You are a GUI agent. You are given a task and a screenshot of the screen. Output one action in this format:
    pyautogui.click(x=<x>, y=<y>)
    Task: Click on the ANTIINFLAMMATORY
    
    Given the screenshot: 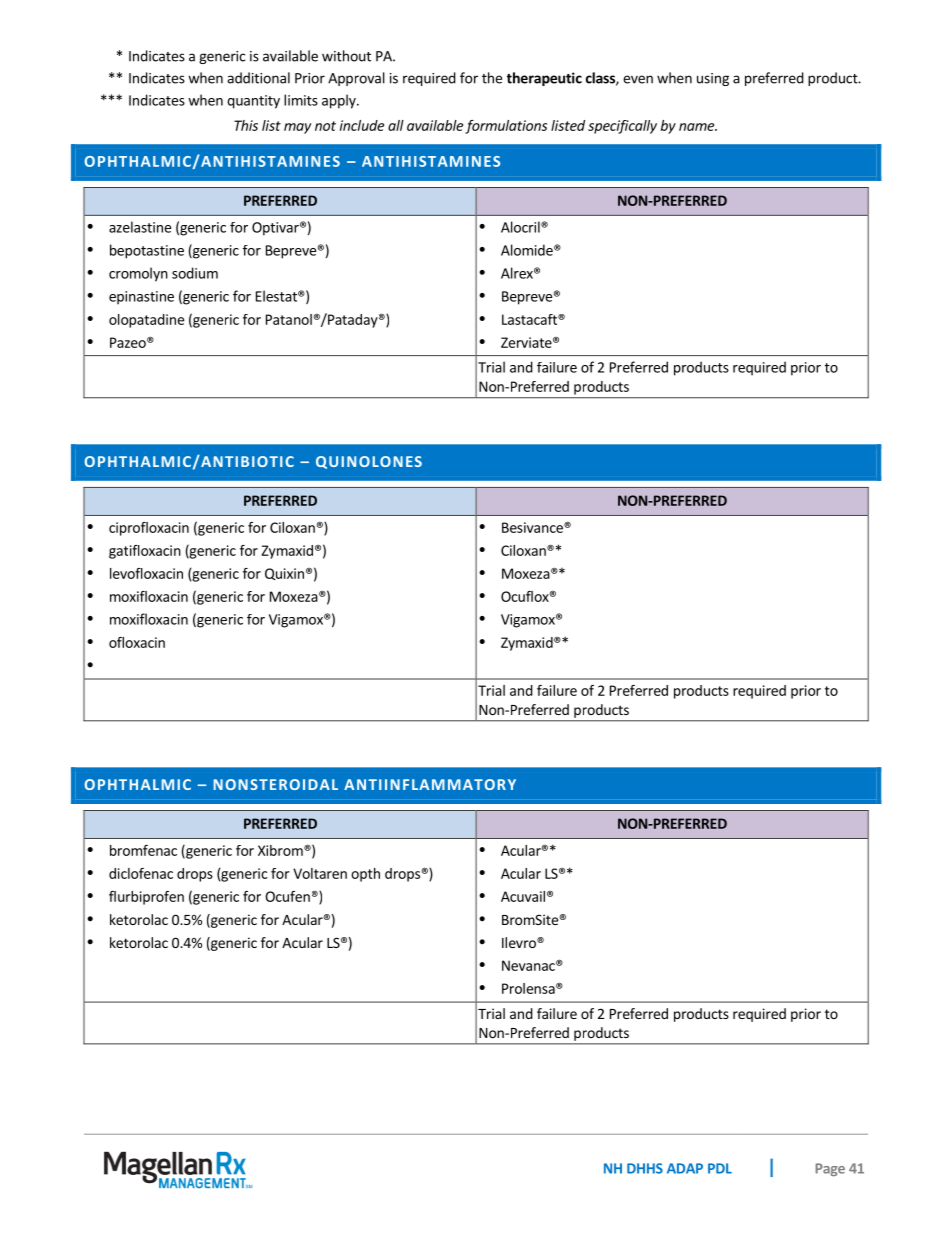 What is the action you would take?
    pyautogui.click(x=430, y=784)
